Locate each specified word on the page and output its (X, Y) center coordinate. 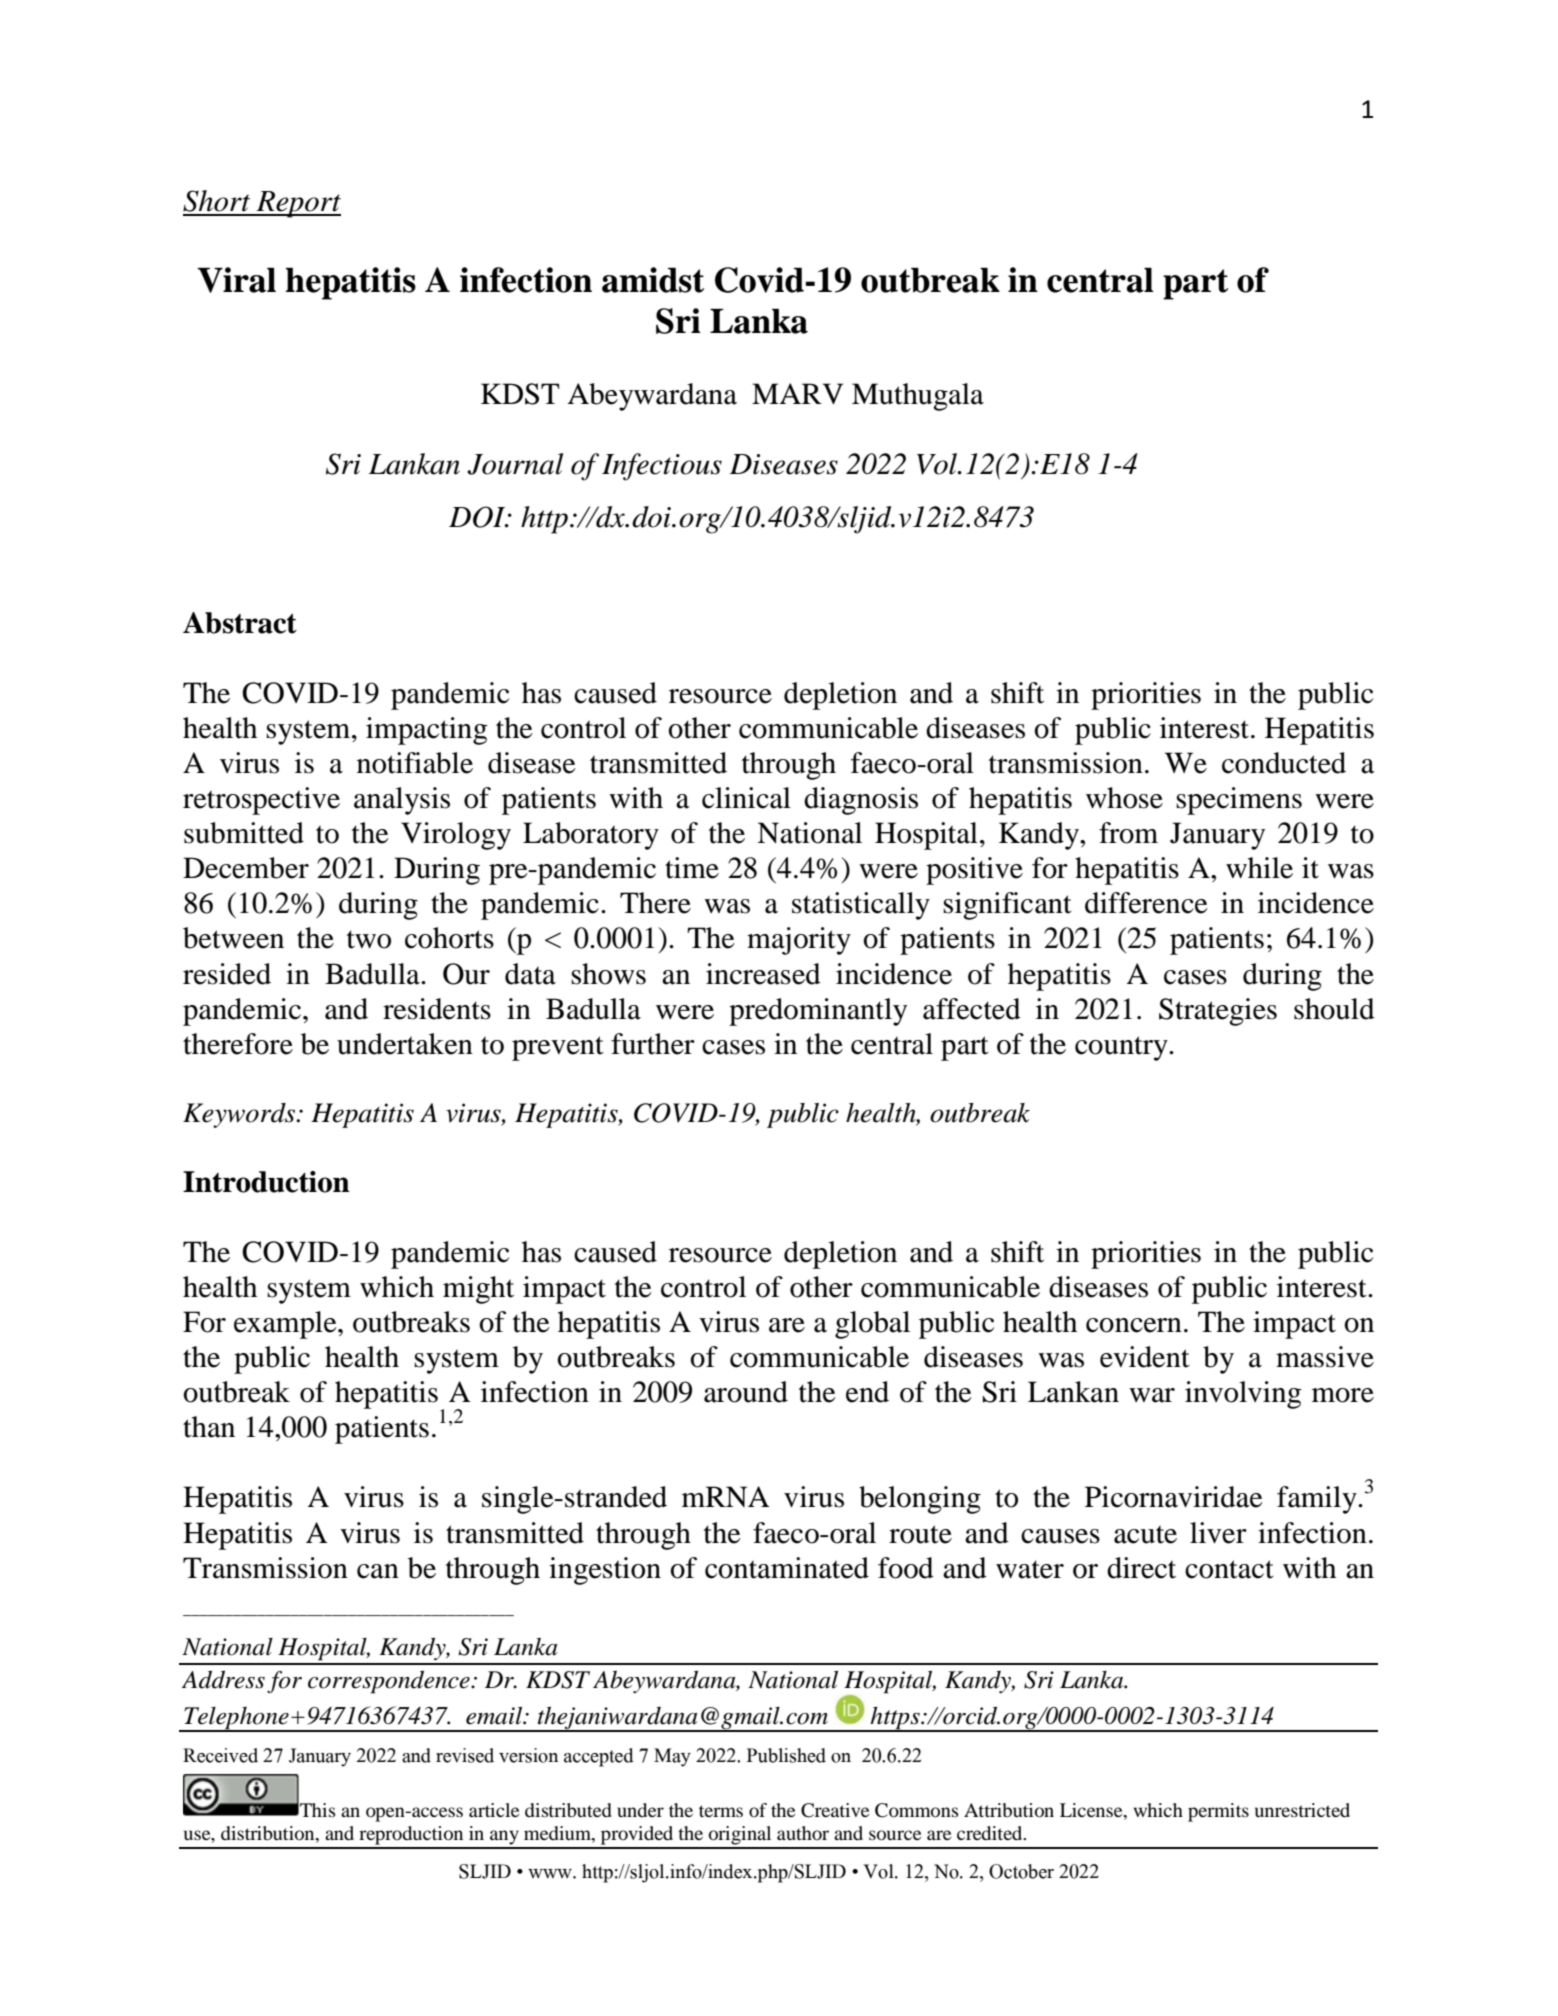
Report (297, 204)
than (209, 1427)
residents (437, 1009)
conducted (1284, 763)
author (803, 1833)
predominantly (818, 1012)
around (746, 1392)
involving (1243, 1395)
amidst (653, 280)
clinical (746, 798)
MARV (797, 393)
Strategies (1218, 1012)
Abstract (240, 623)
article (494, 1810)
